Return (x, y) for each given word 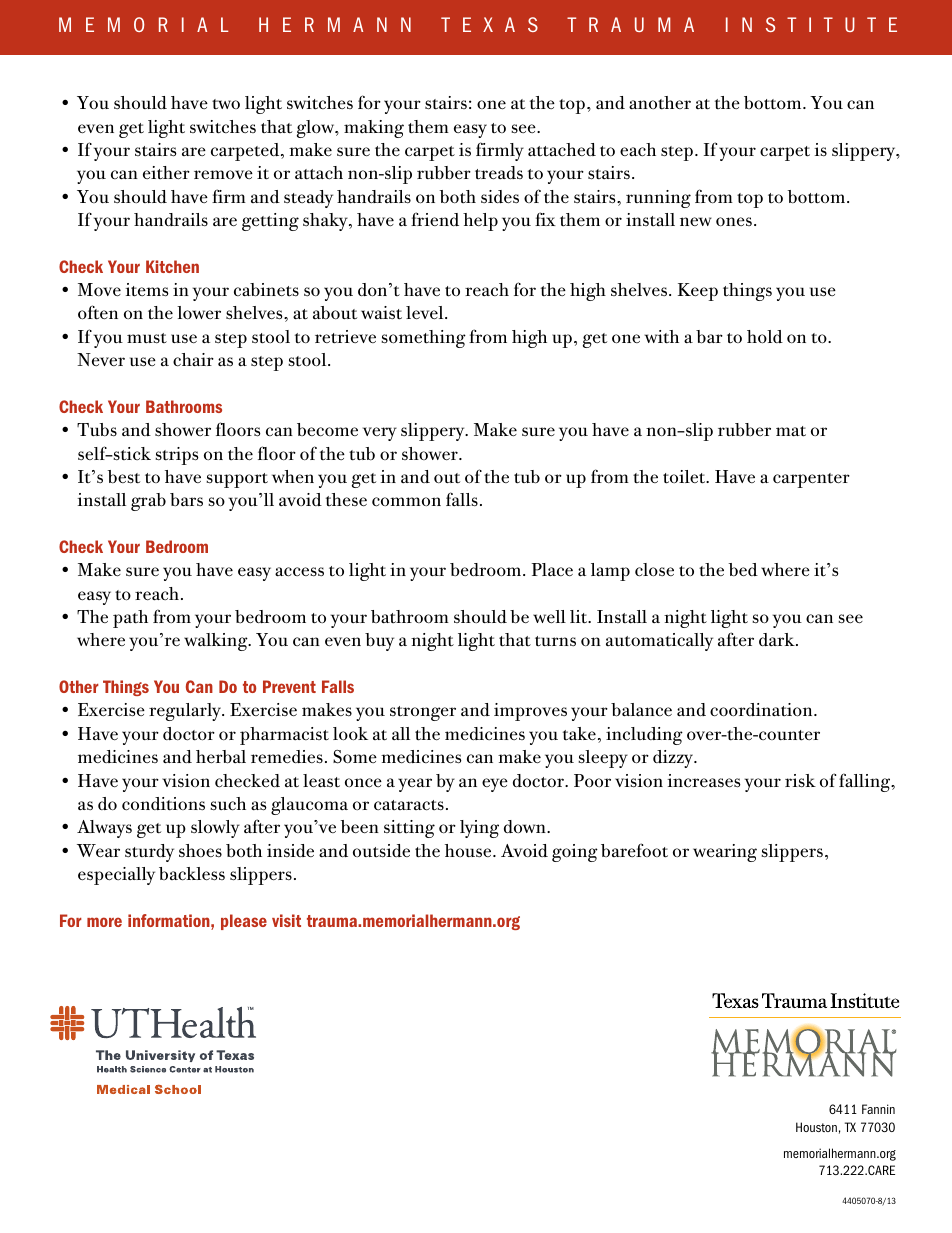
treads (499, 173)
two (226, 104)
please (244, 922)
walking (217, 642)
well (549, 617)
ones (734, 221)
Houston (816, 1127)
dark (778, 639)
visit (286, 920)
